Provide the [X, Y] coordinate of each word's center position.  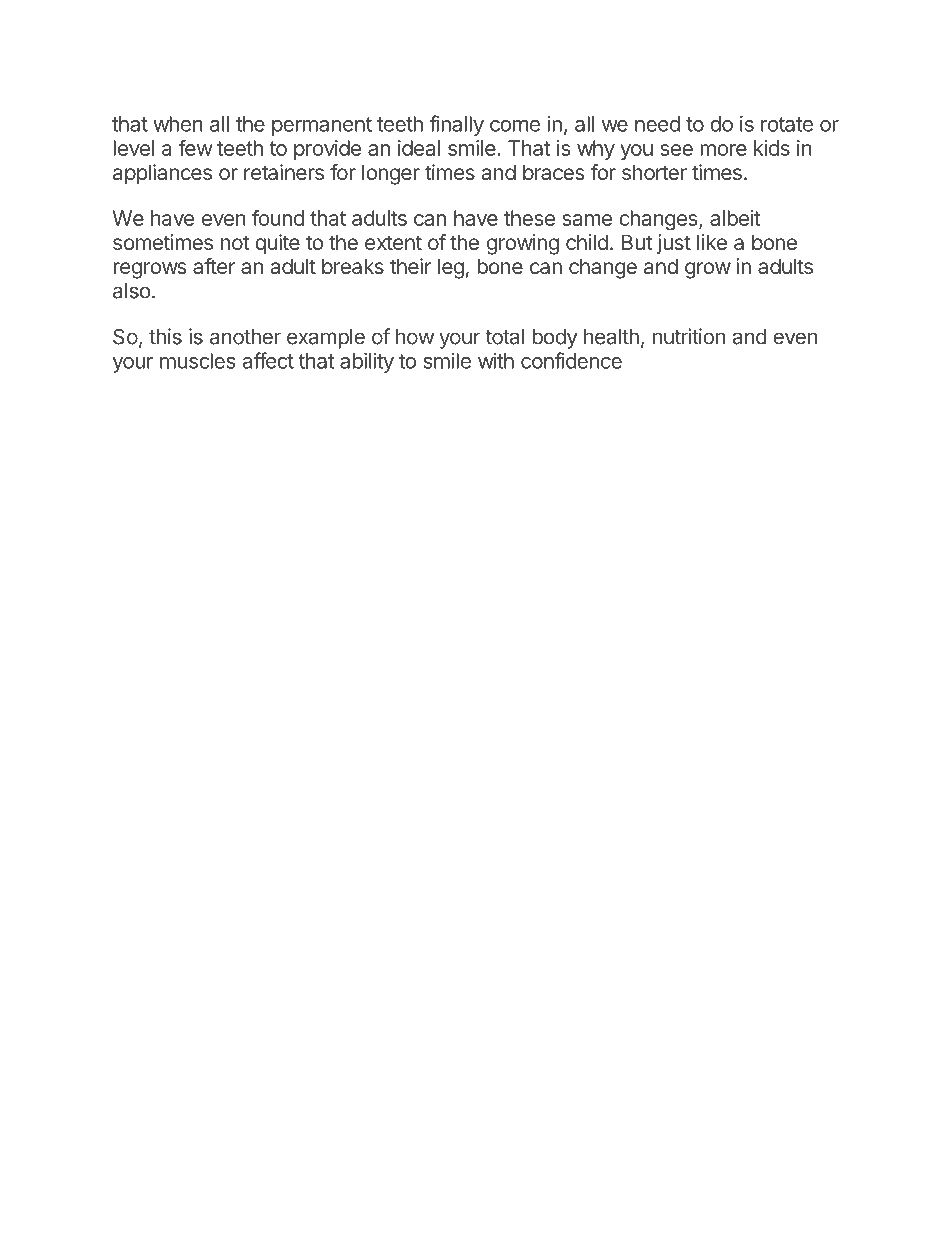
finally [456, 125]
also [132, 291]
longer [391, 174]
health [611, 337]
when [178, 124]
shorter [654, 172]
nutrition [689, 336]
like [712, 242]
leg [451, 268]
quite [277, 244]
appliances [162, 174]
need [657, 124]
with [496, 361]
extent [393, 242]
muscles [198, 361]
